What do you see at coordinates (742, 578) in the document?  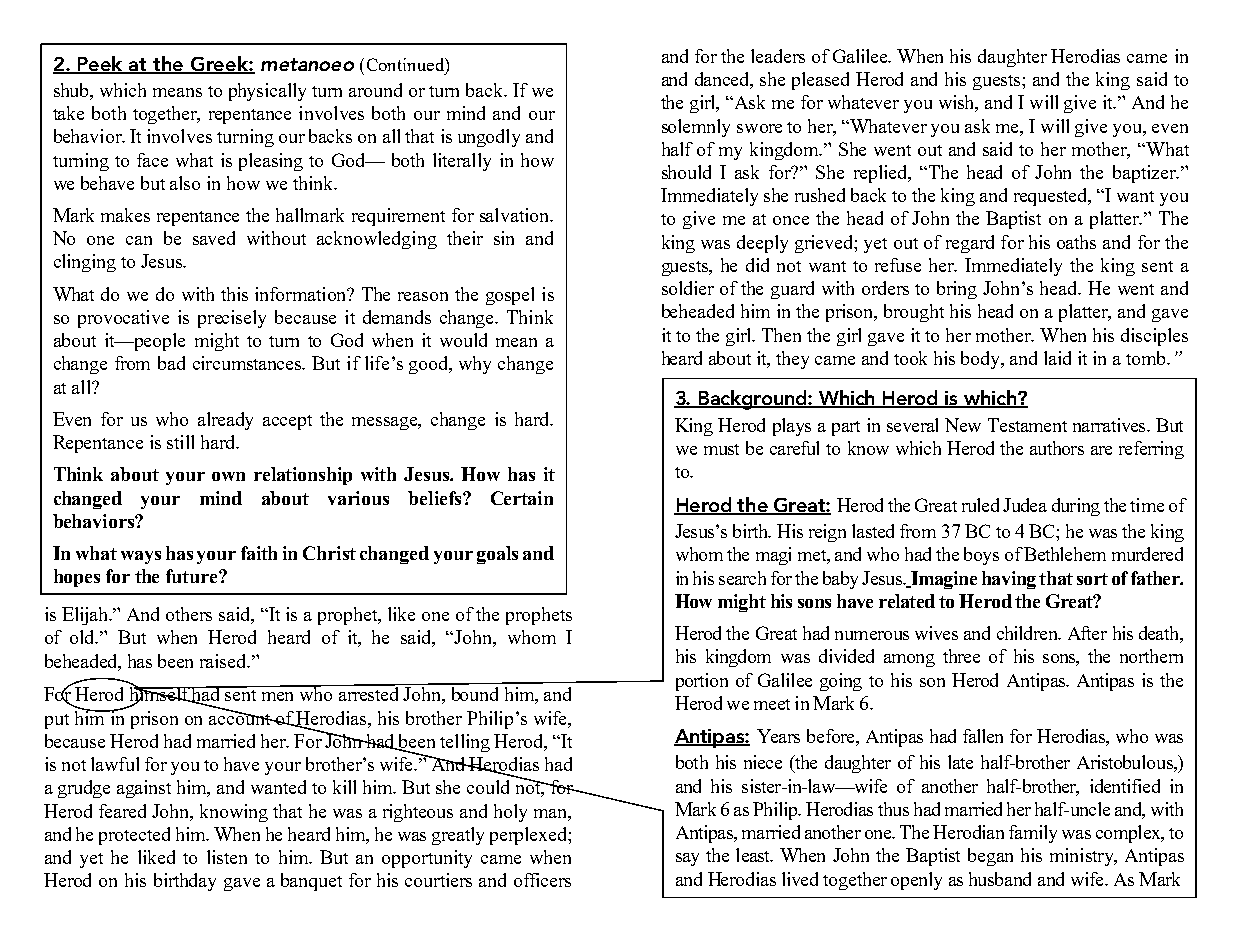 I see `search` at bounding box center [742, 578].
